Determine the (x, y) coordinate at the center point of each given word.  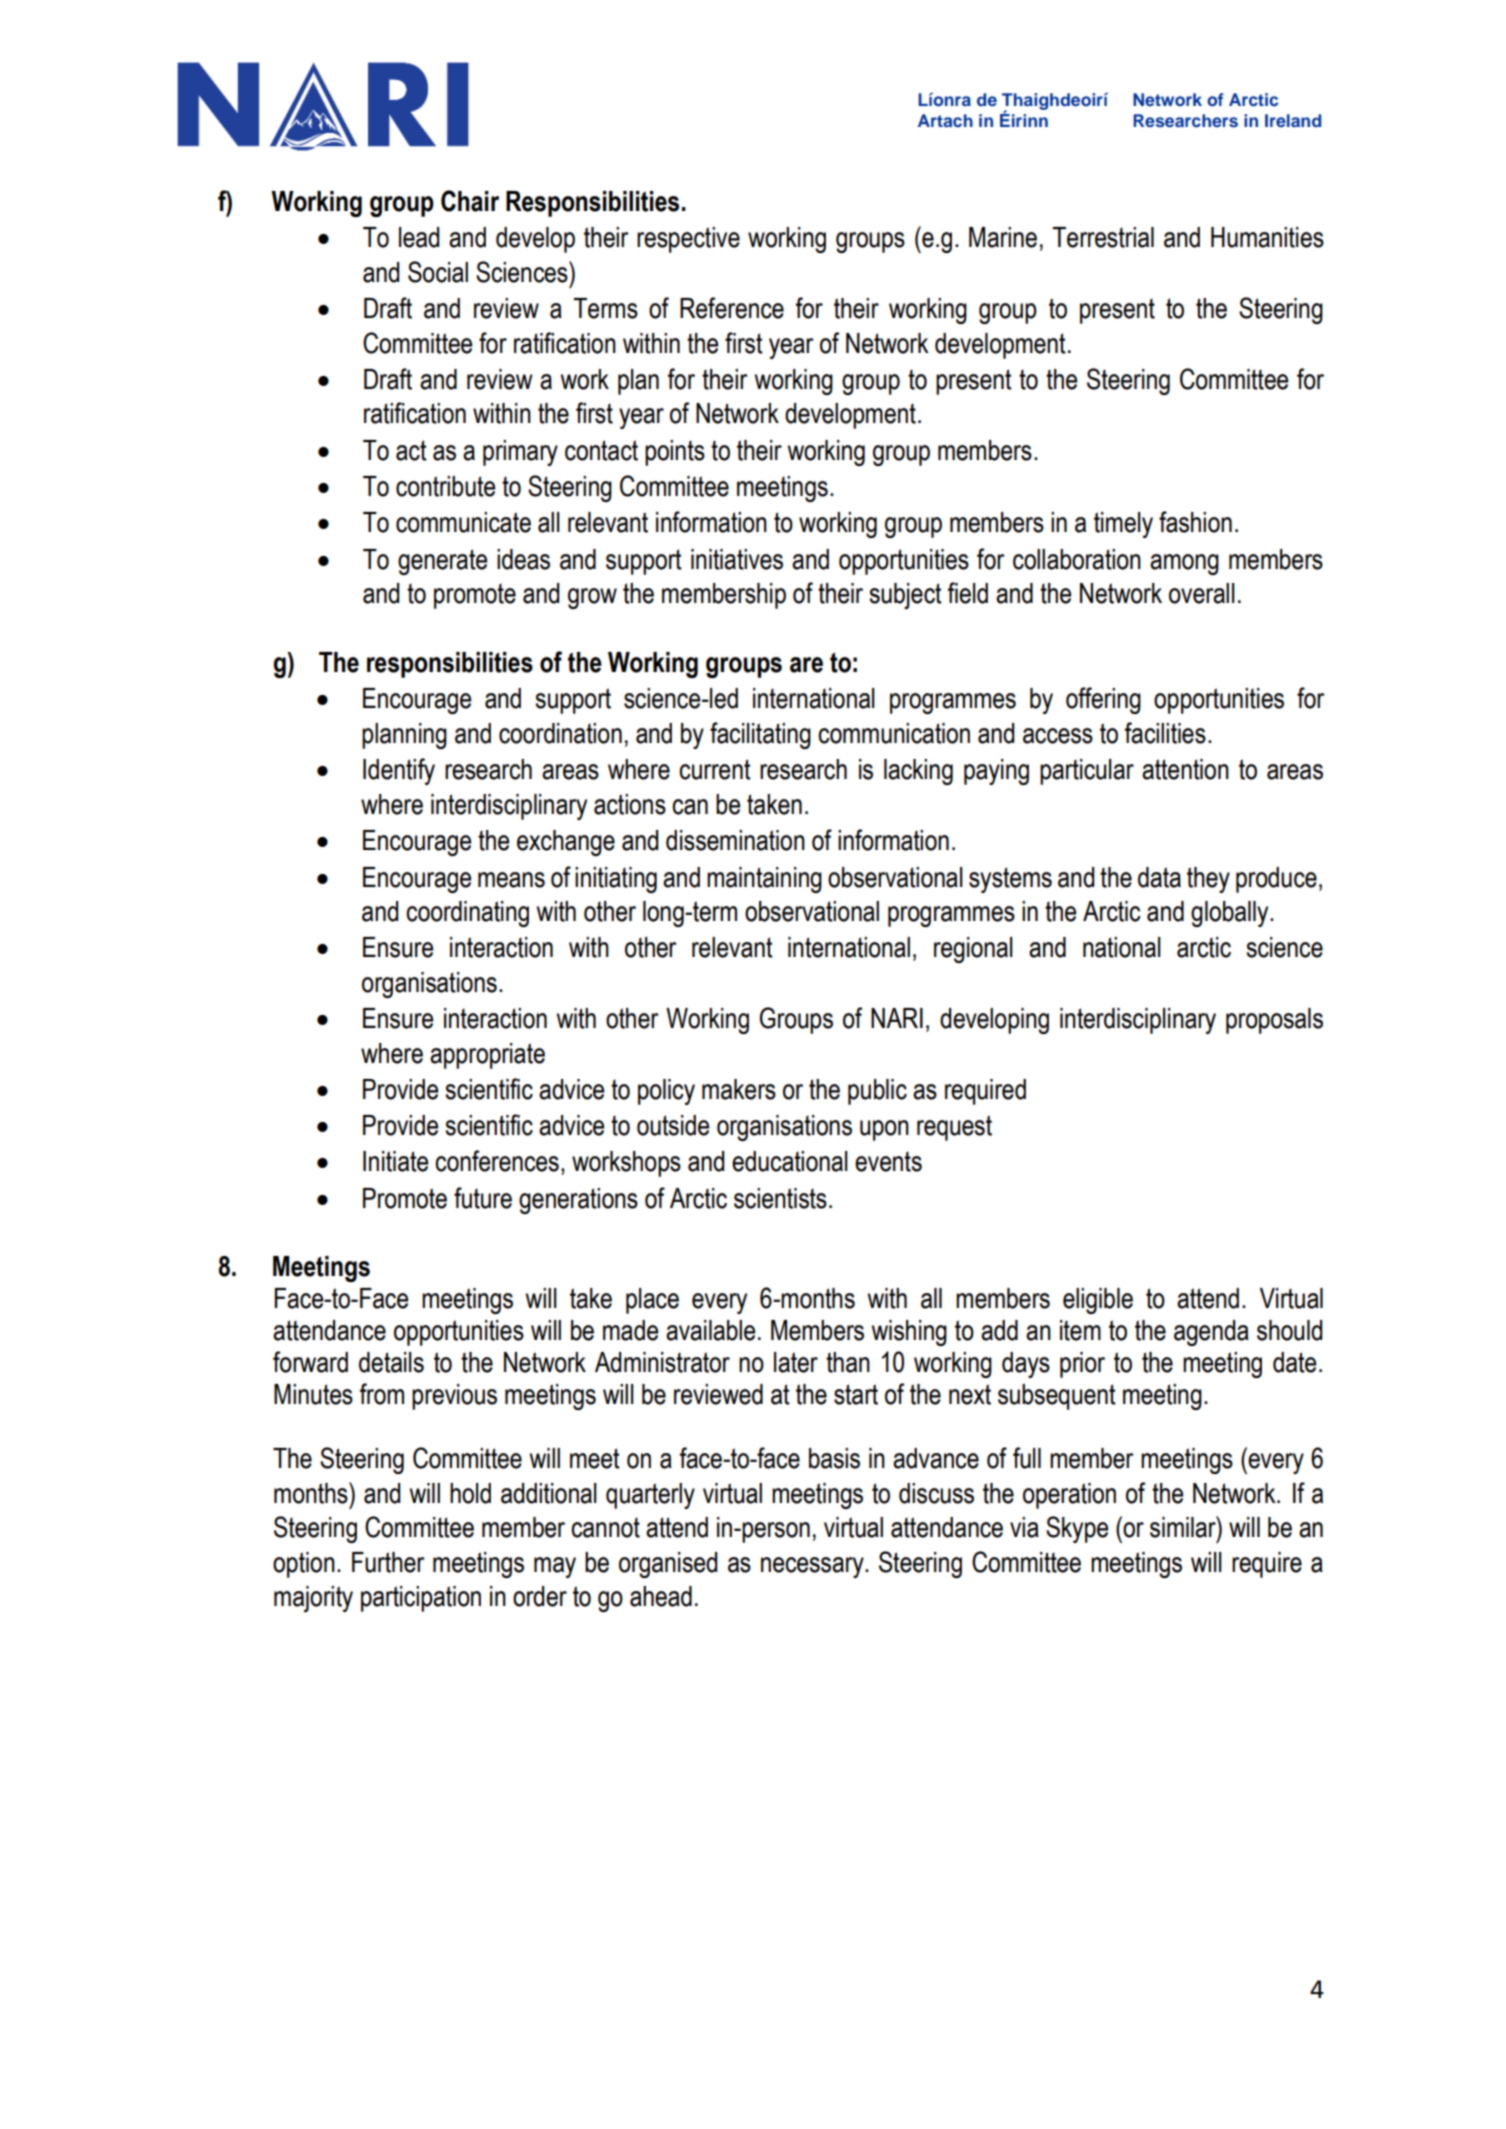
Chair (470, 201)
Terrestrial (1103, 237)
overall (1202, 593)
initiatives (737, 559)
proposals (1274, 1021)
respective (688, 240)
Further (388, 1562)
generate (442, 562)
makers (739, 1089)
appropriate (487, 1056)
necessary (813, 1567)
